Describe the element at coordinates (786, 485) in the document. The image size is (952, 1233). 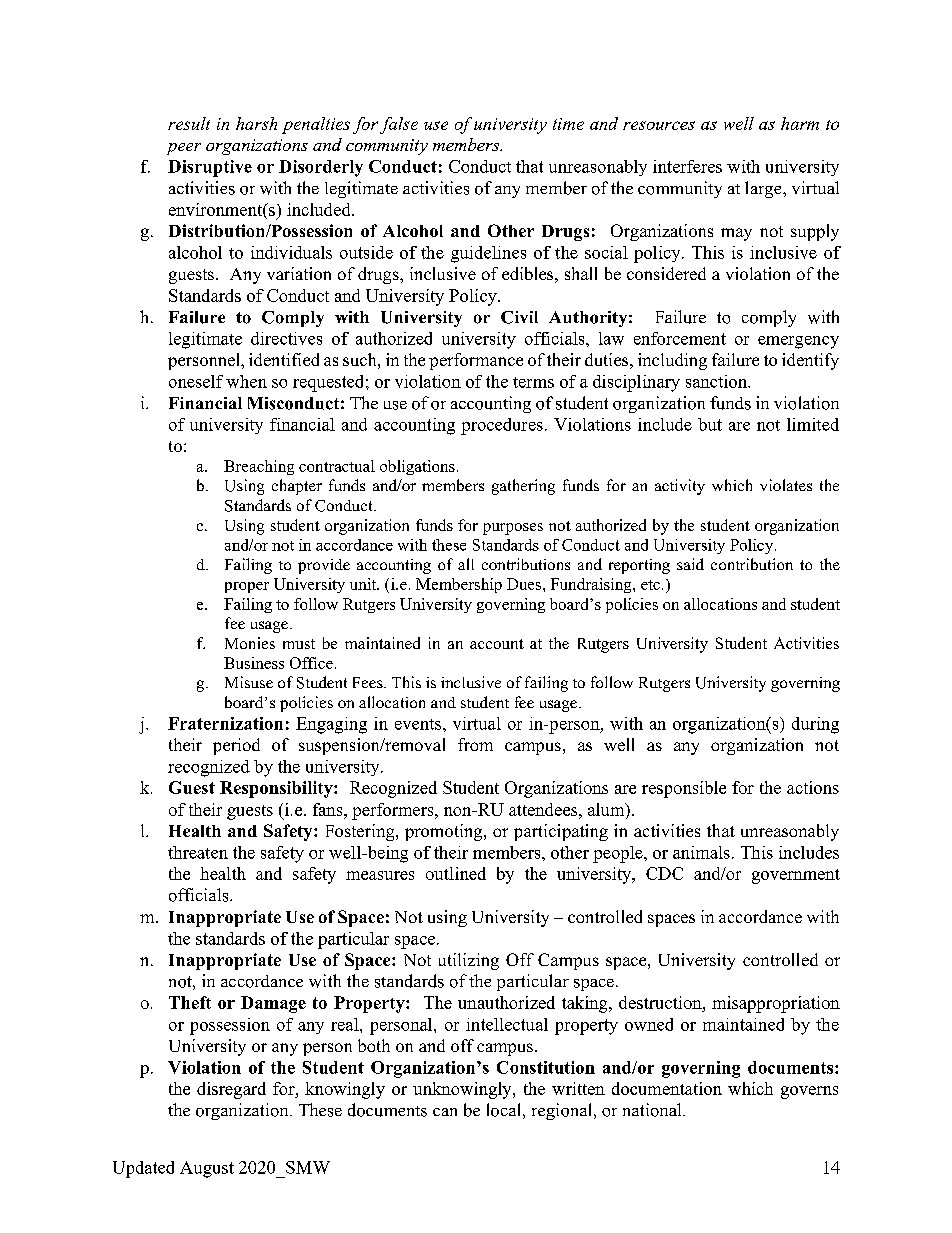
I see `violates` at that location.
